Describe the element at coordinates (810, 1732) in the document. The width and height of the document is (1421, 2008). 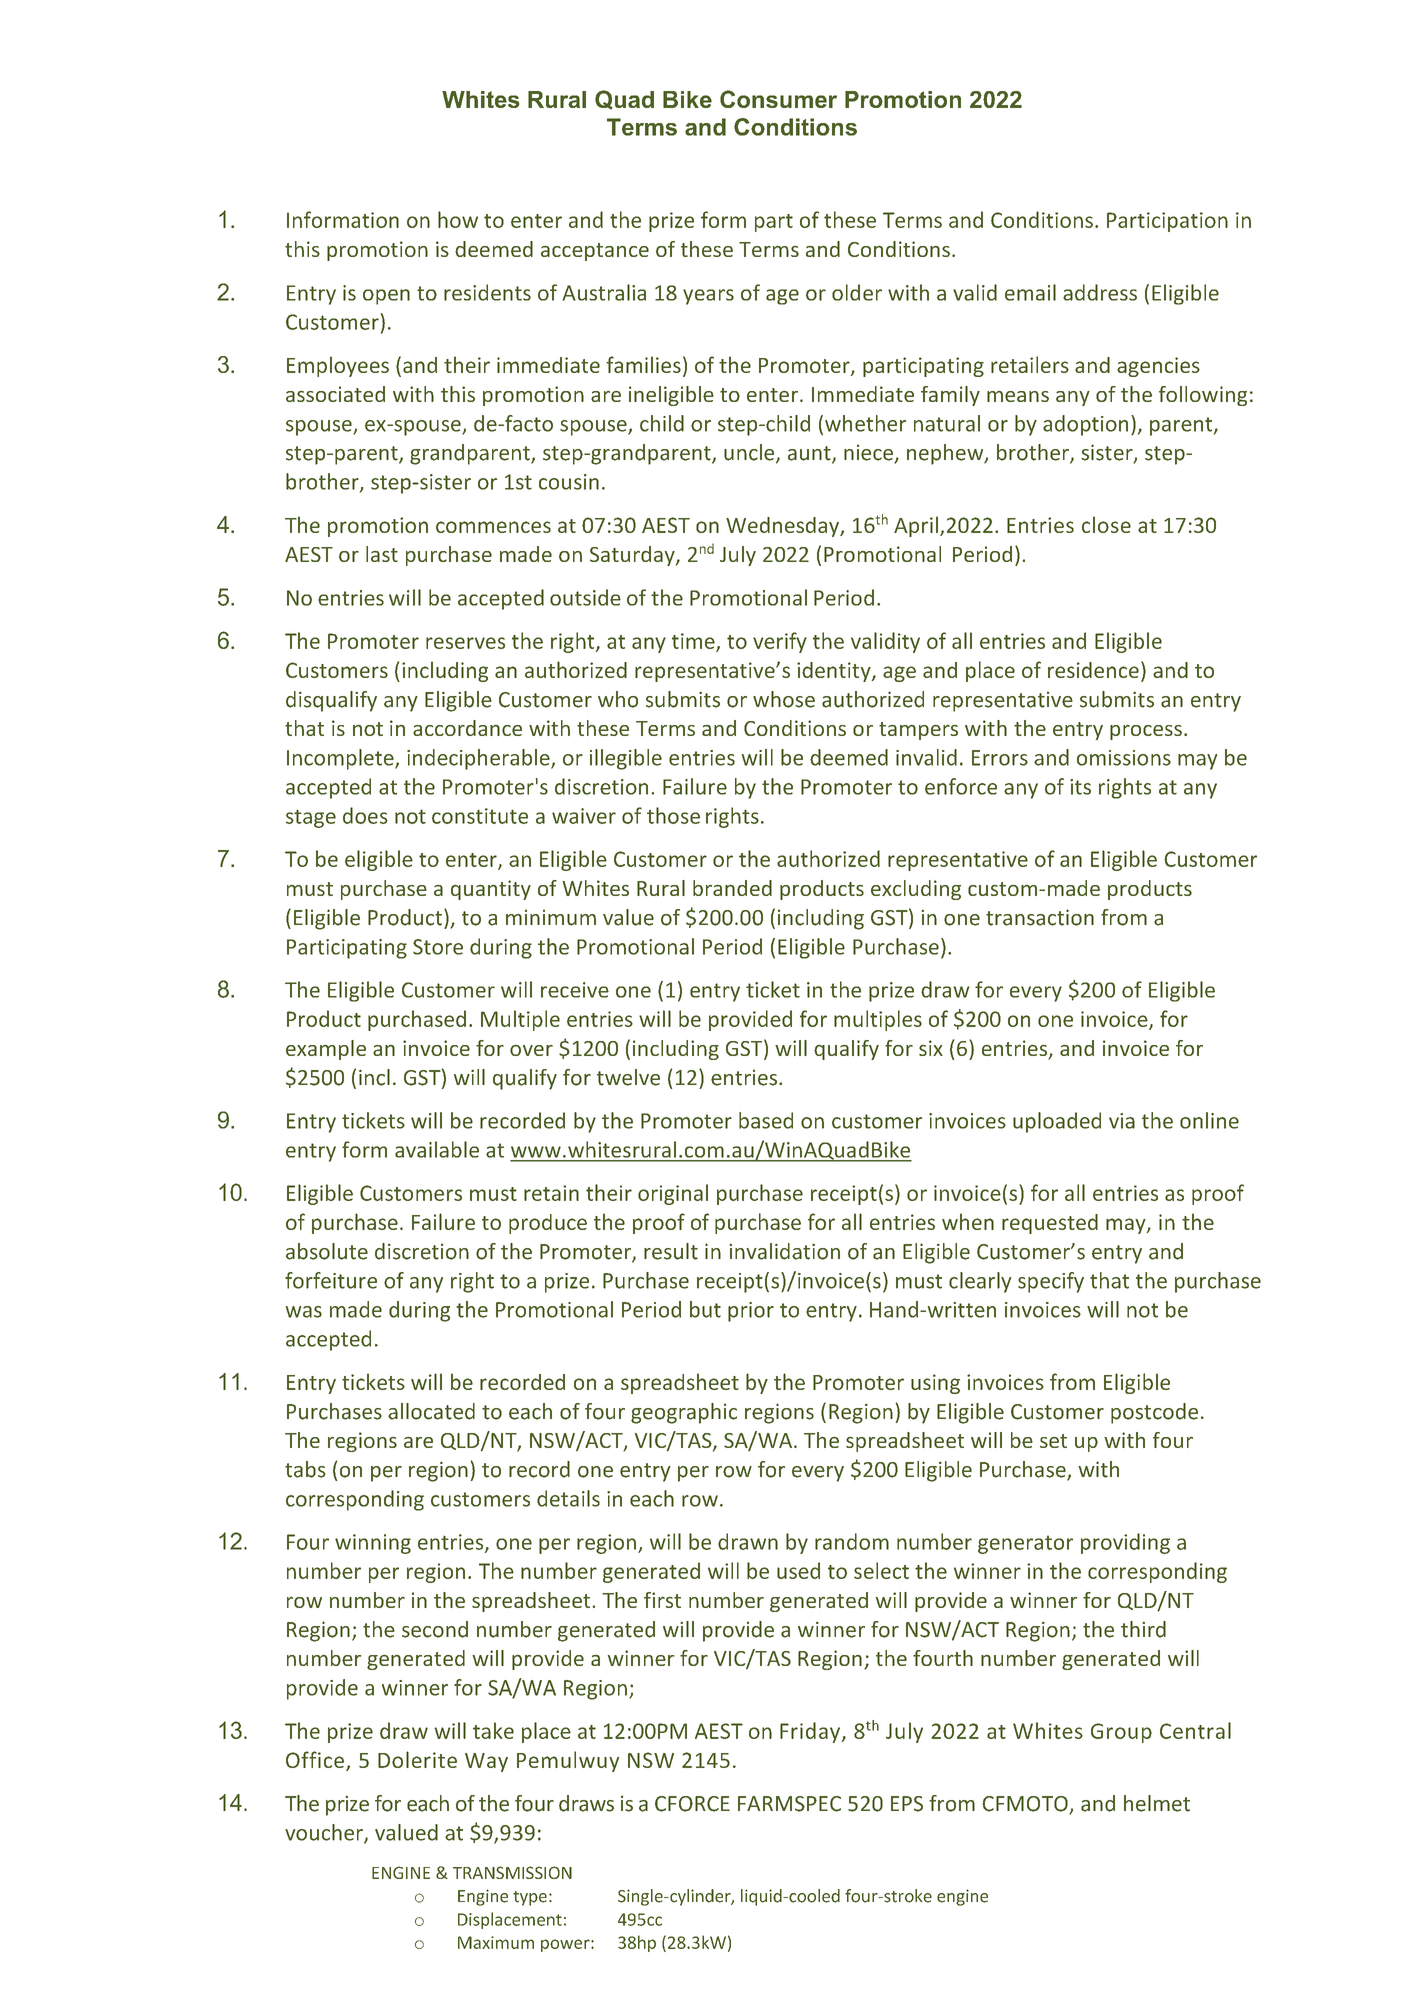
I see `Friday` at that location.
